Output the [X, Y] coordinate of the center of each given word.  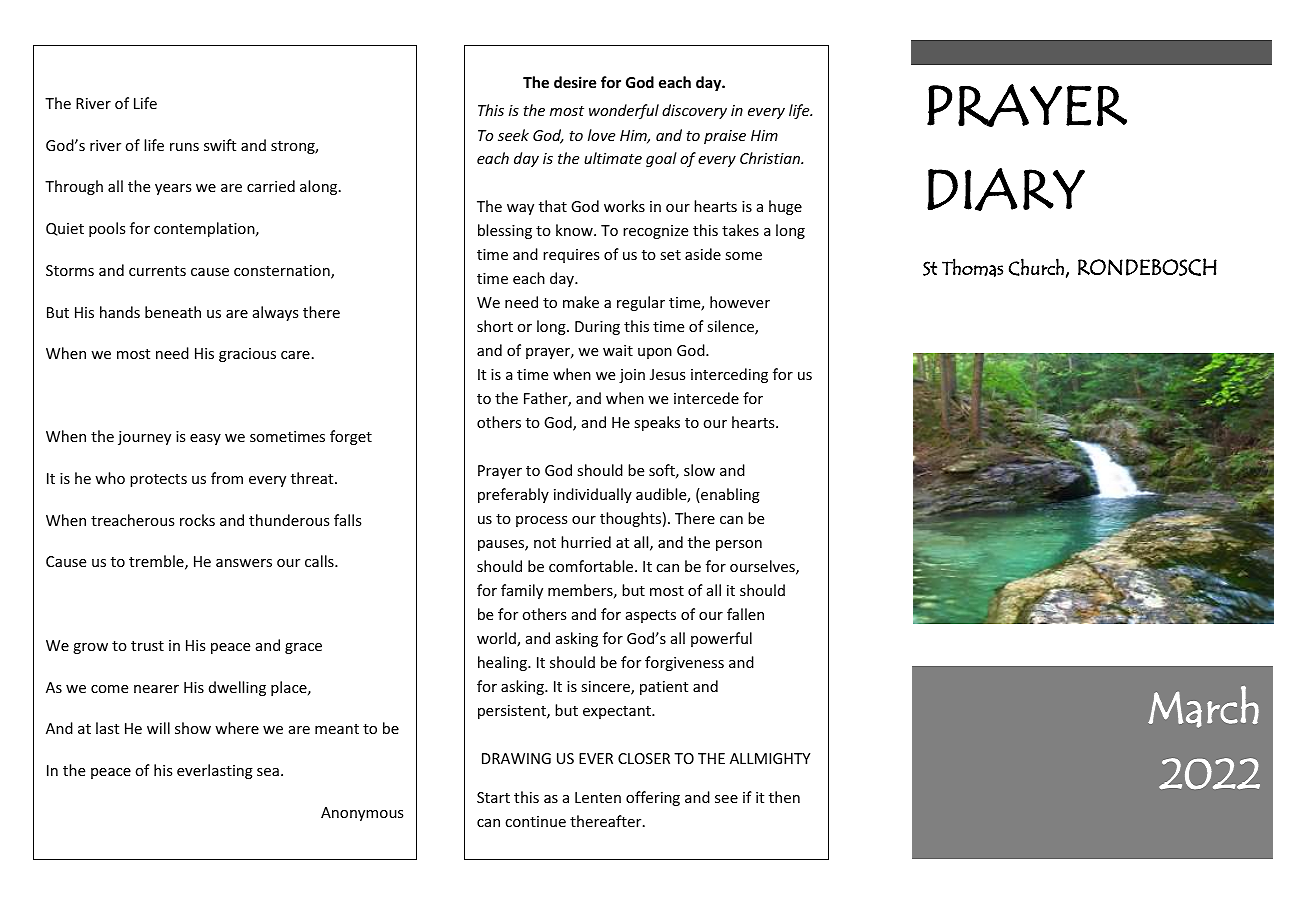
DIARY [1006, 189]
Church [1036, 267]
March [1203, 707]
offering [653, 798]
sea [268, 772]
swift [220, 145]
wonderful [624, 111]
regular [641, 303]
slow [699, 470]
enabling [729, 495]
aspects [651, 616]
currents [157, 271]
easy [205, 439]
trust [147, 646]
